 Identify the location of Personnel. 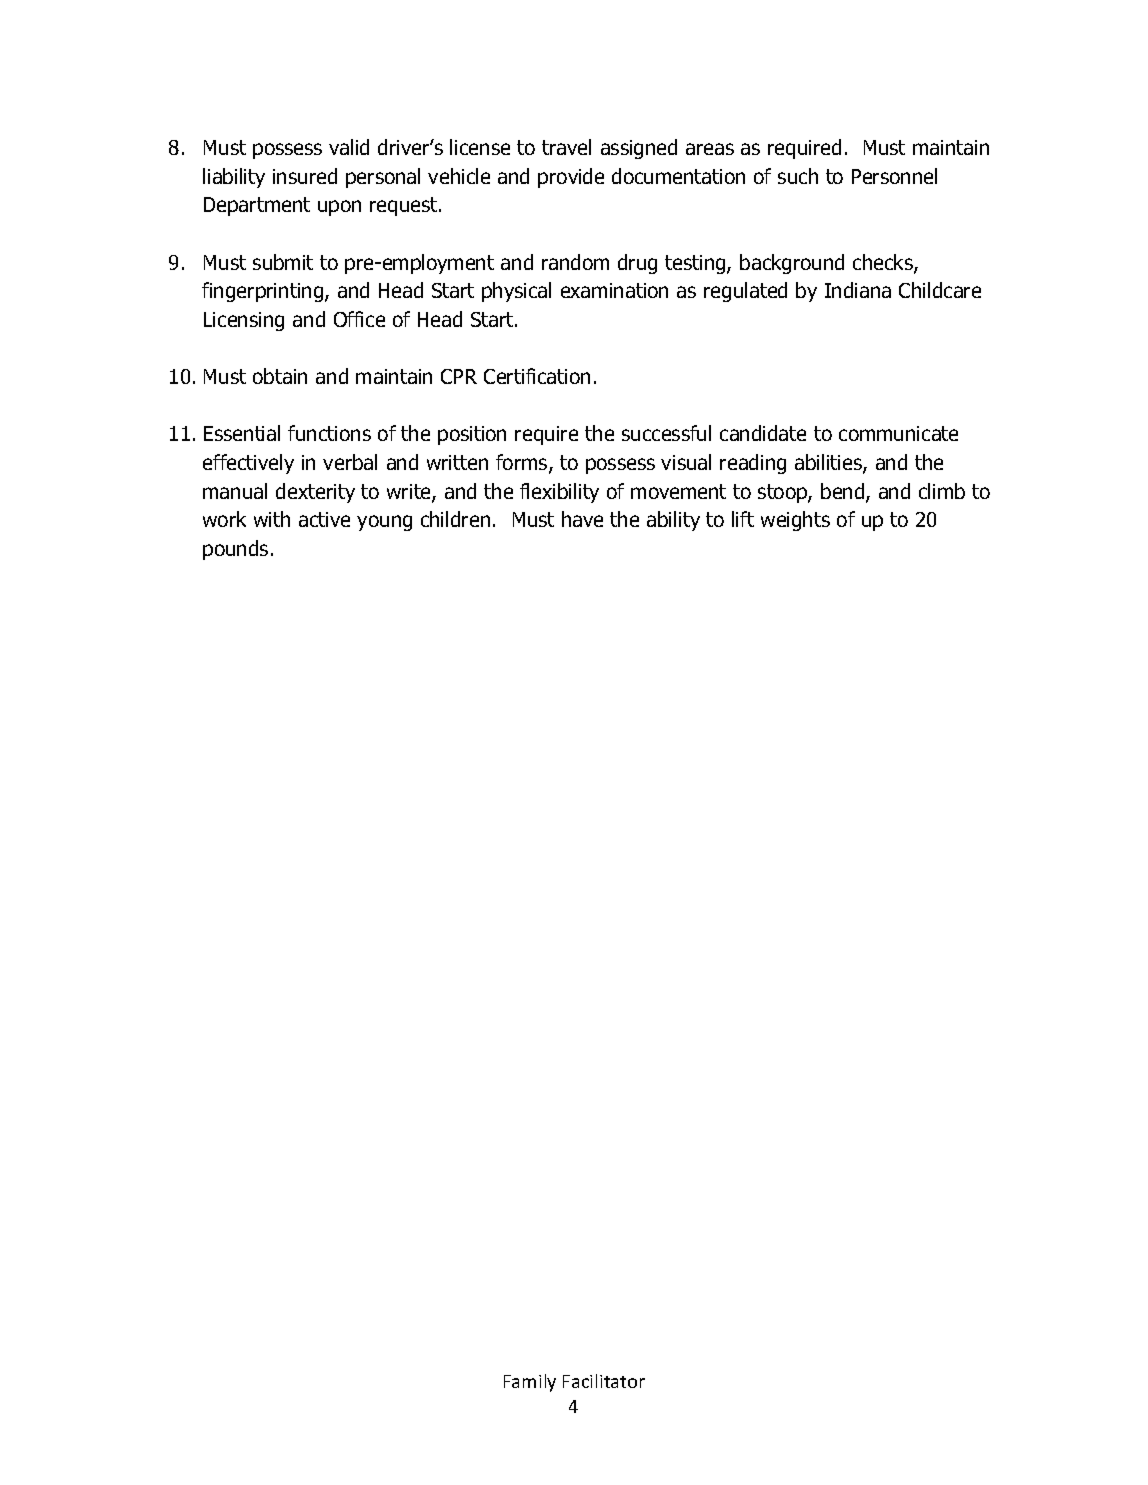
(894, 176).
